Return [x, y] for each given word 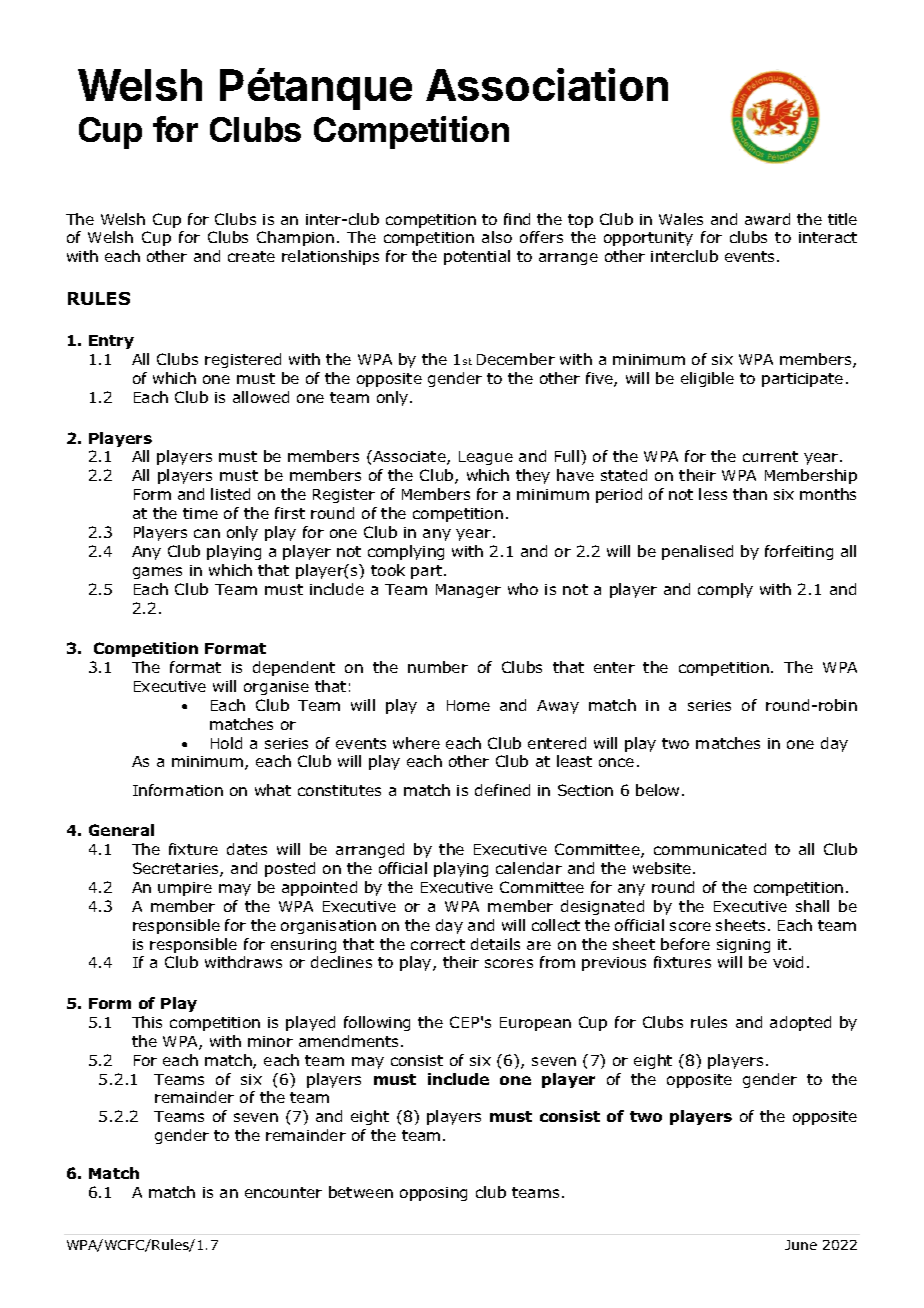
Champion [295, 238]
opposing [433, 1194]
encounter [283, 1192]
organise [276, 688]
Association [547, 84]
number [438, 667]
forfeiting [799, 552]
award [767, 219]
